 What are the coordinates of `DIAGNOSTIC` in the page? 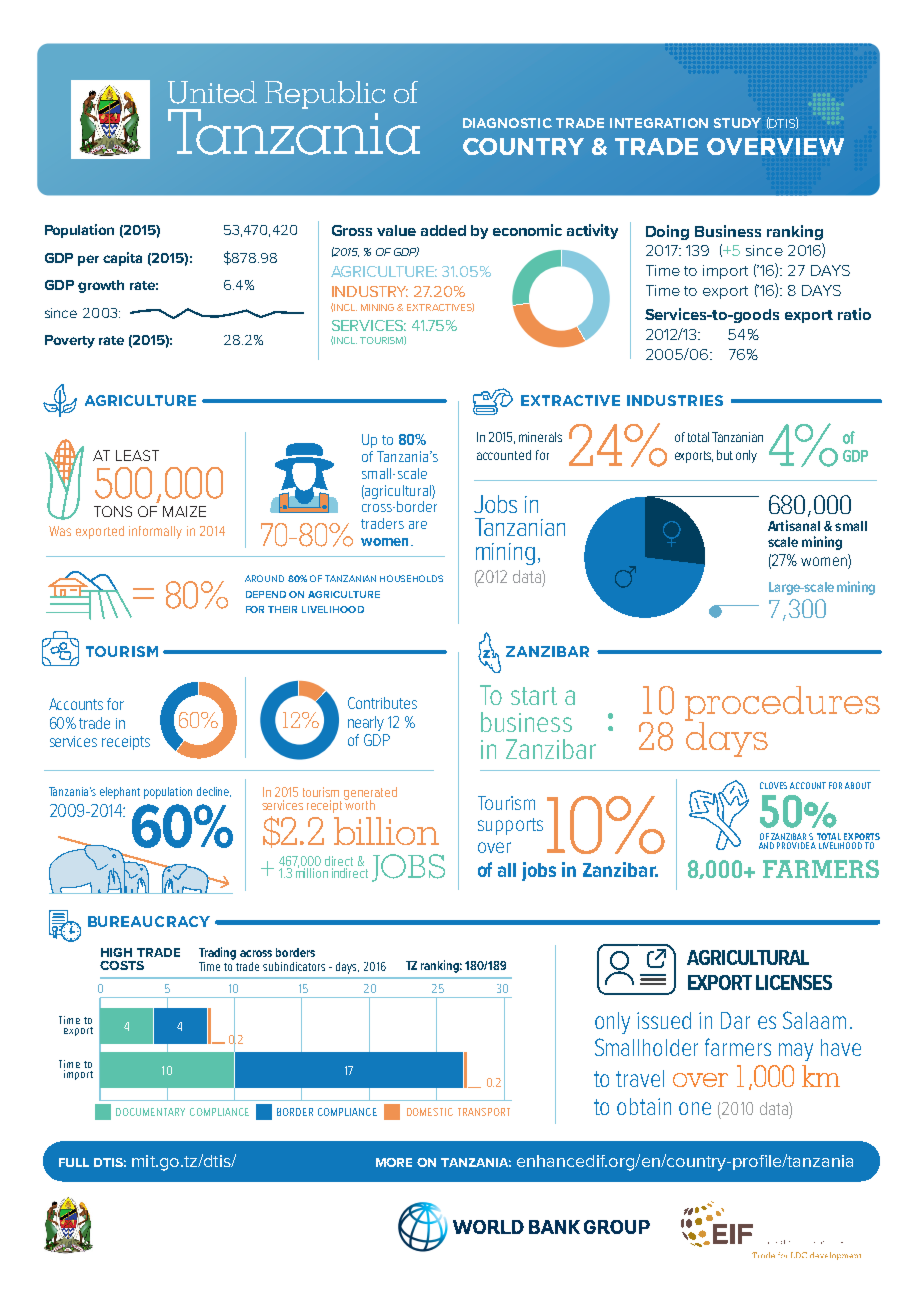 It's located at (507, 123).
